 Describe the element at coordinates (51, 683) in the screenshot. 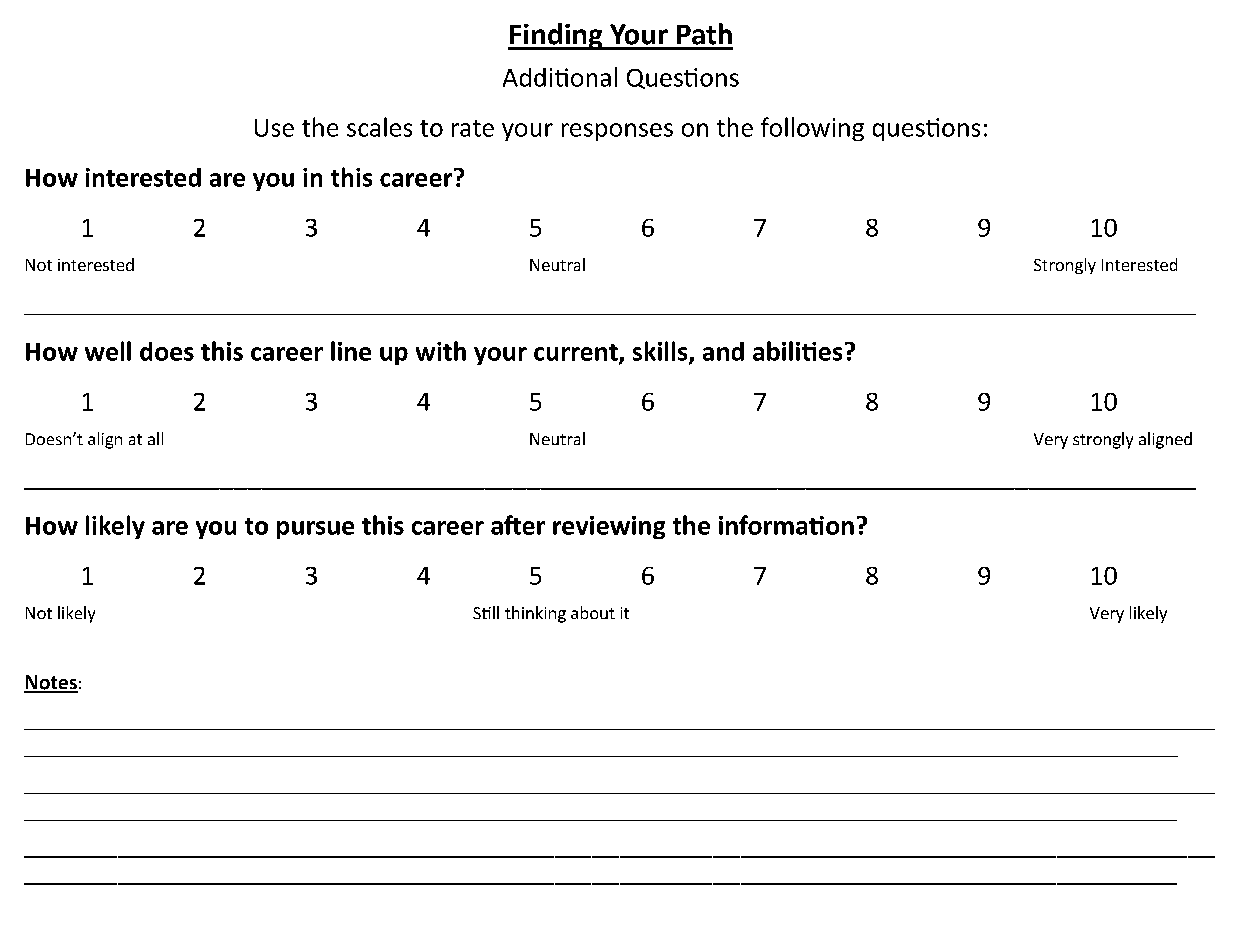

I see `Notes` at that location.
